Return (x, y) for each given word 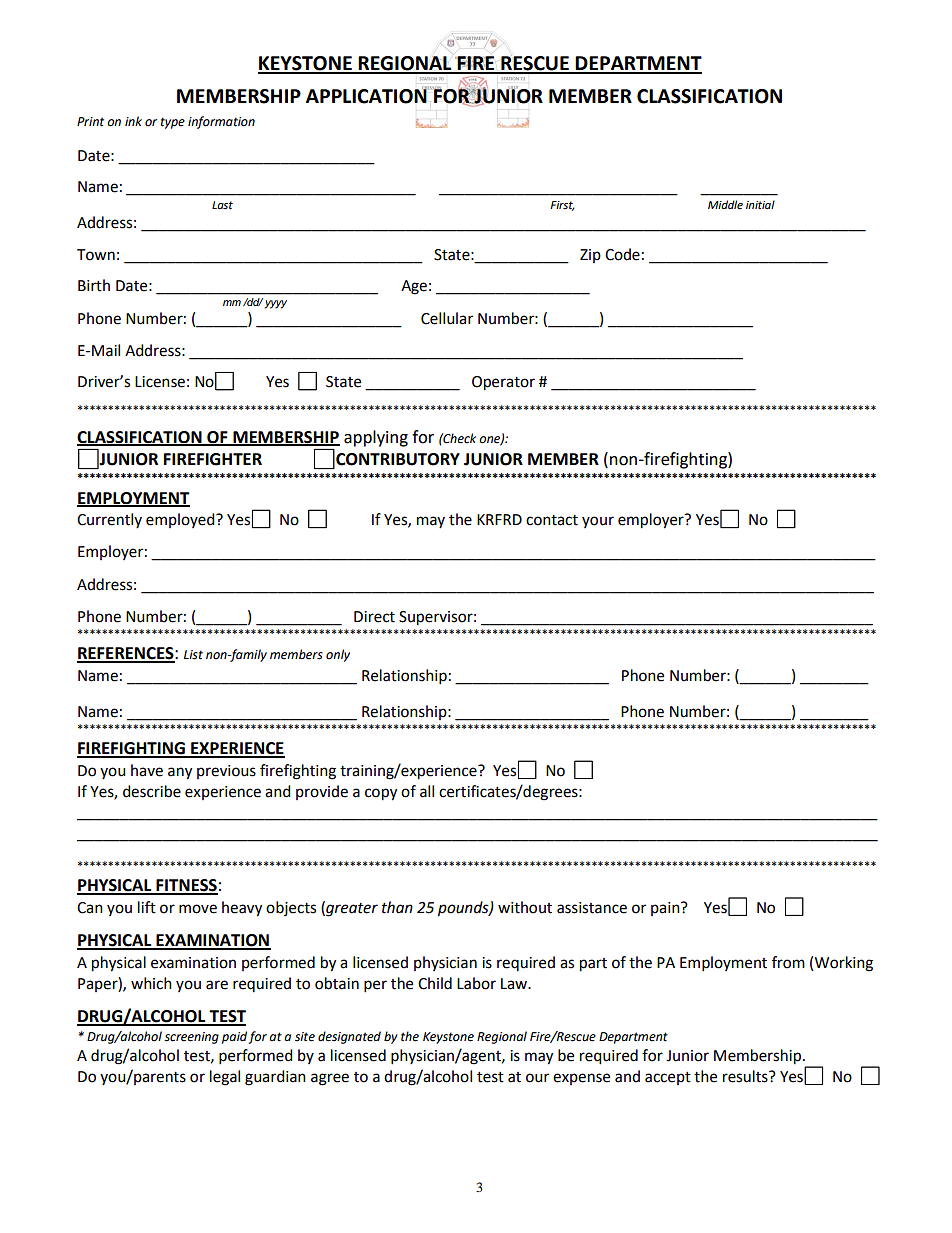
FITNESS (186, 886)
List (193, 655)
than (397, 907)
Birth (94, 285)
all (427, 791)
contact (552, 520)
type (173, 123)
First (562, 206)
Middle (725, 205)
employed (181, 520)
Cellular (447, 318)
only (338, 655)
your (598, 522)
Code (622, 254)
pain (666, 909)
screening (191, 1038)
